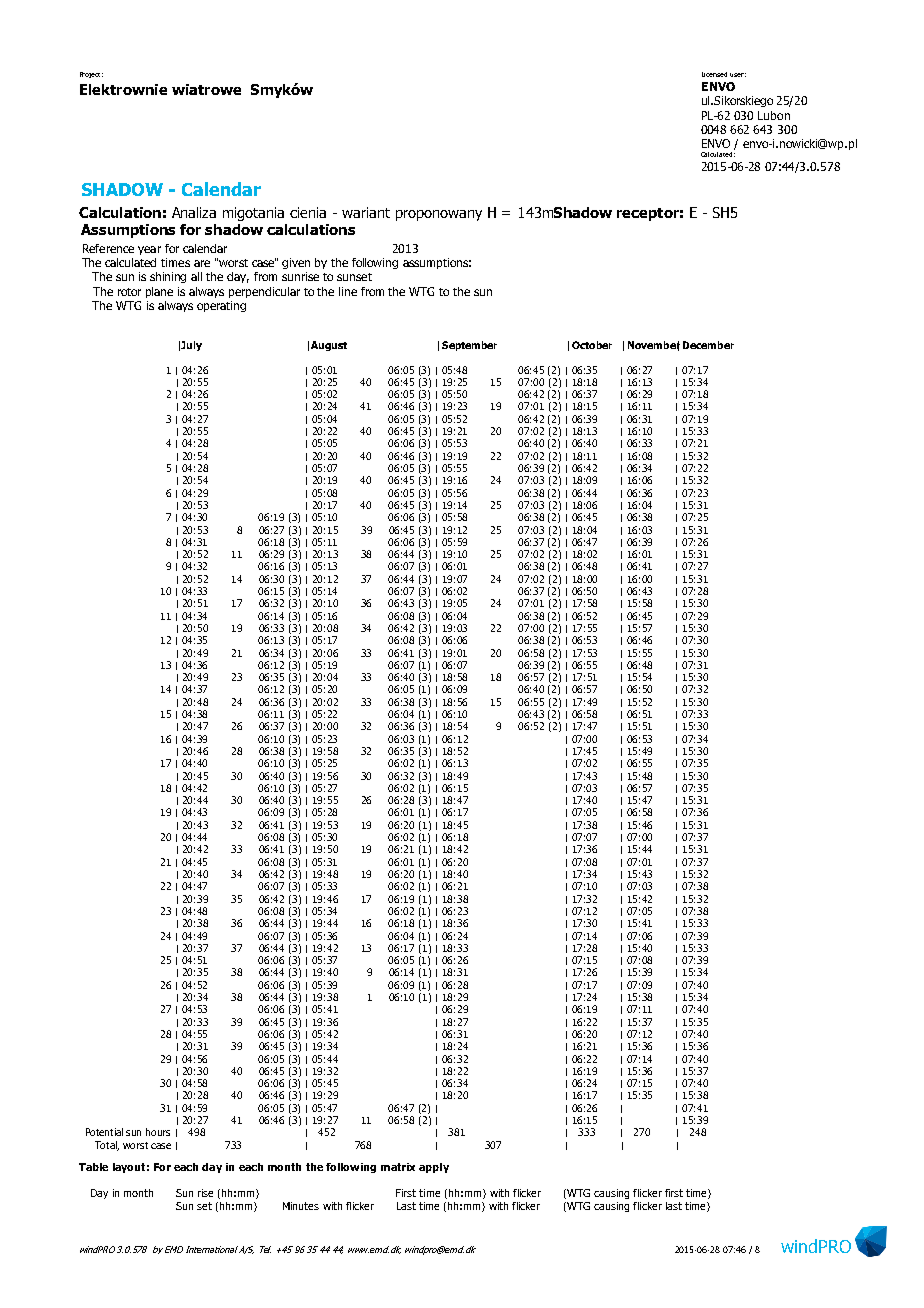  Describe the element at coordinates (714, 74) in the document. I see `Licensed` at that location.
